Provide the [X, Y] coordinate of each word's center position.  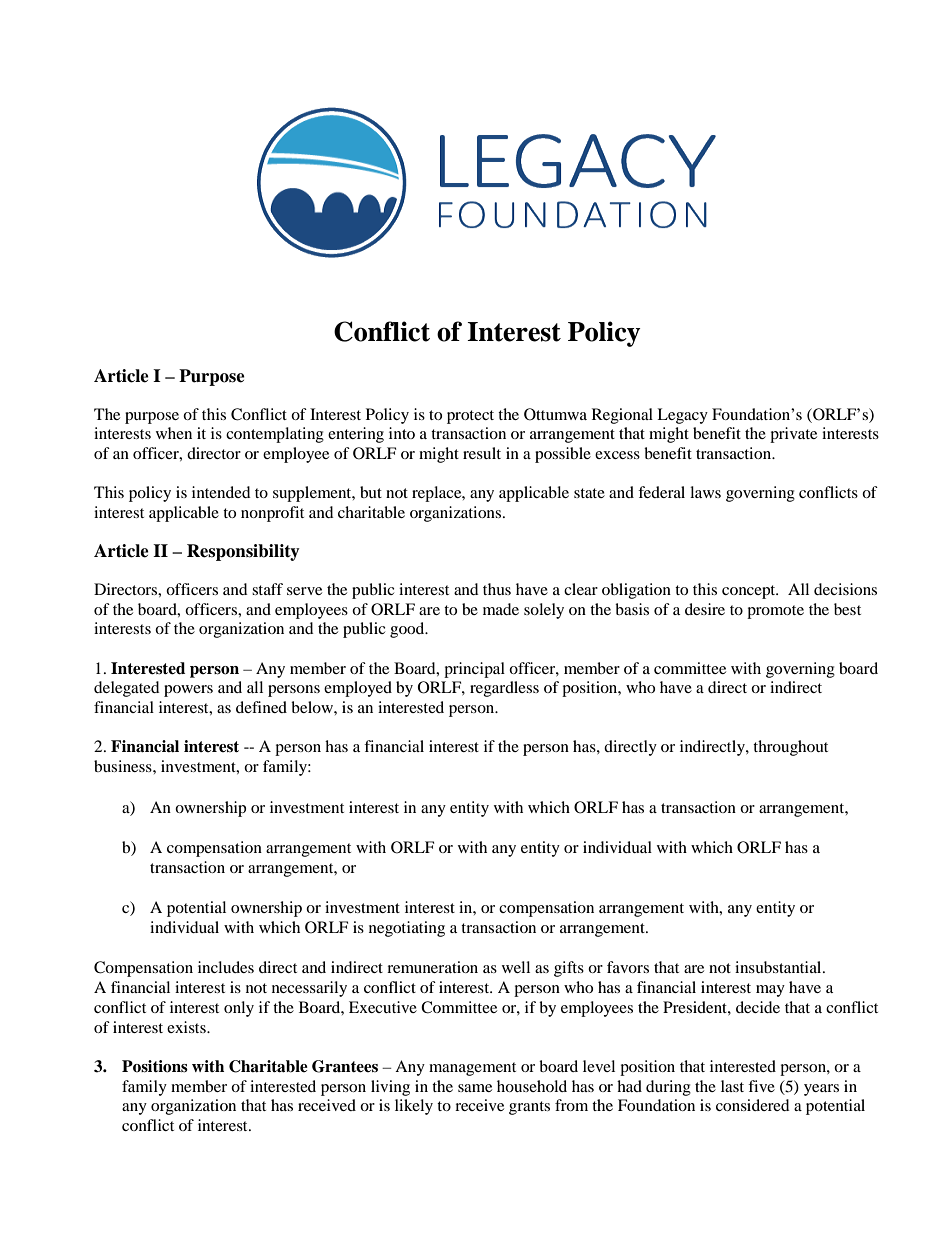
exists [187, 1027]
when [174, 433]
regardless [504, 689]
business [124, 766]
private [793, 435]
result [482, 453]
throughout [790, 748]
